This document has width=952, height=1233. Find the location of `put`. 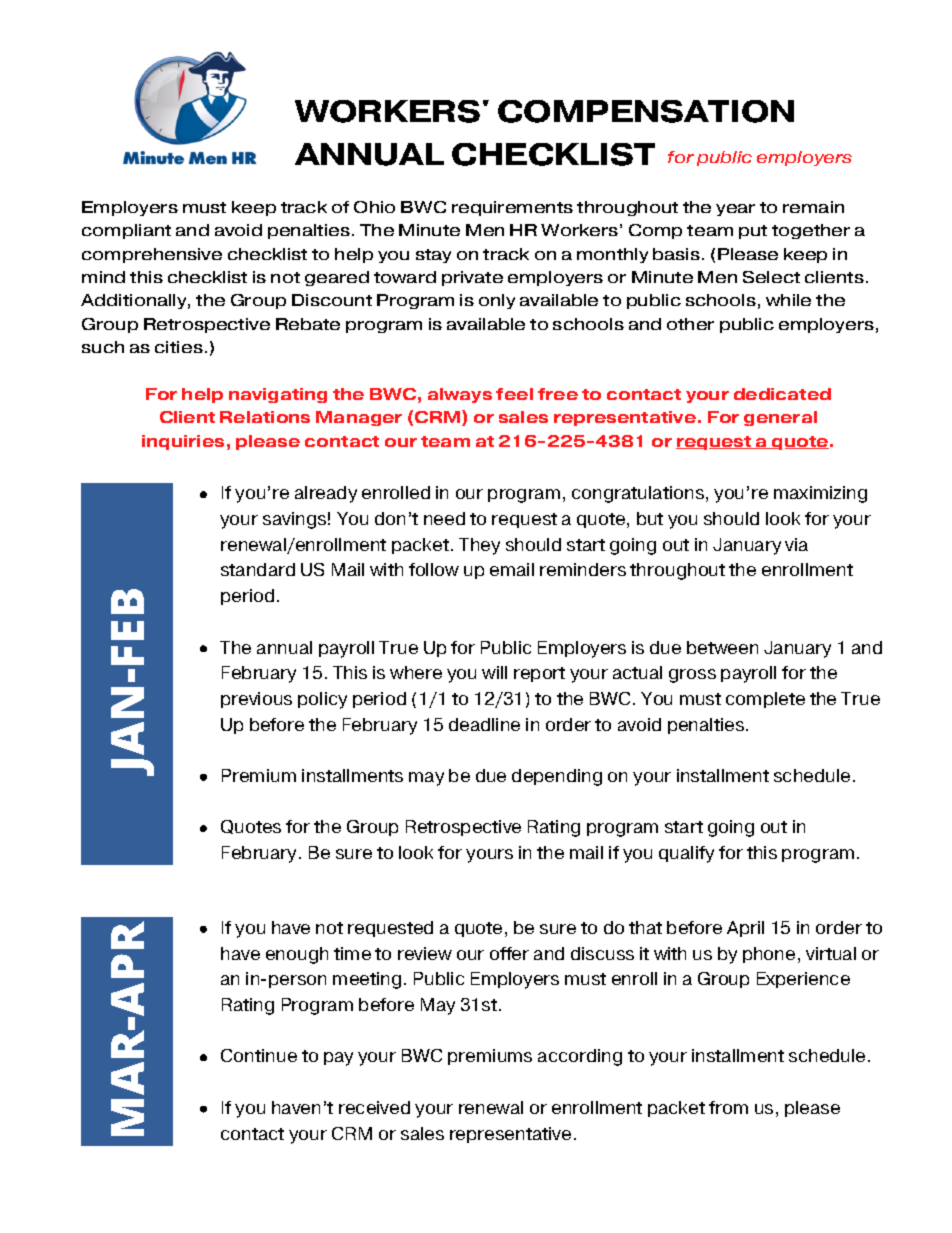

put is located at coordinates (753, 232).
